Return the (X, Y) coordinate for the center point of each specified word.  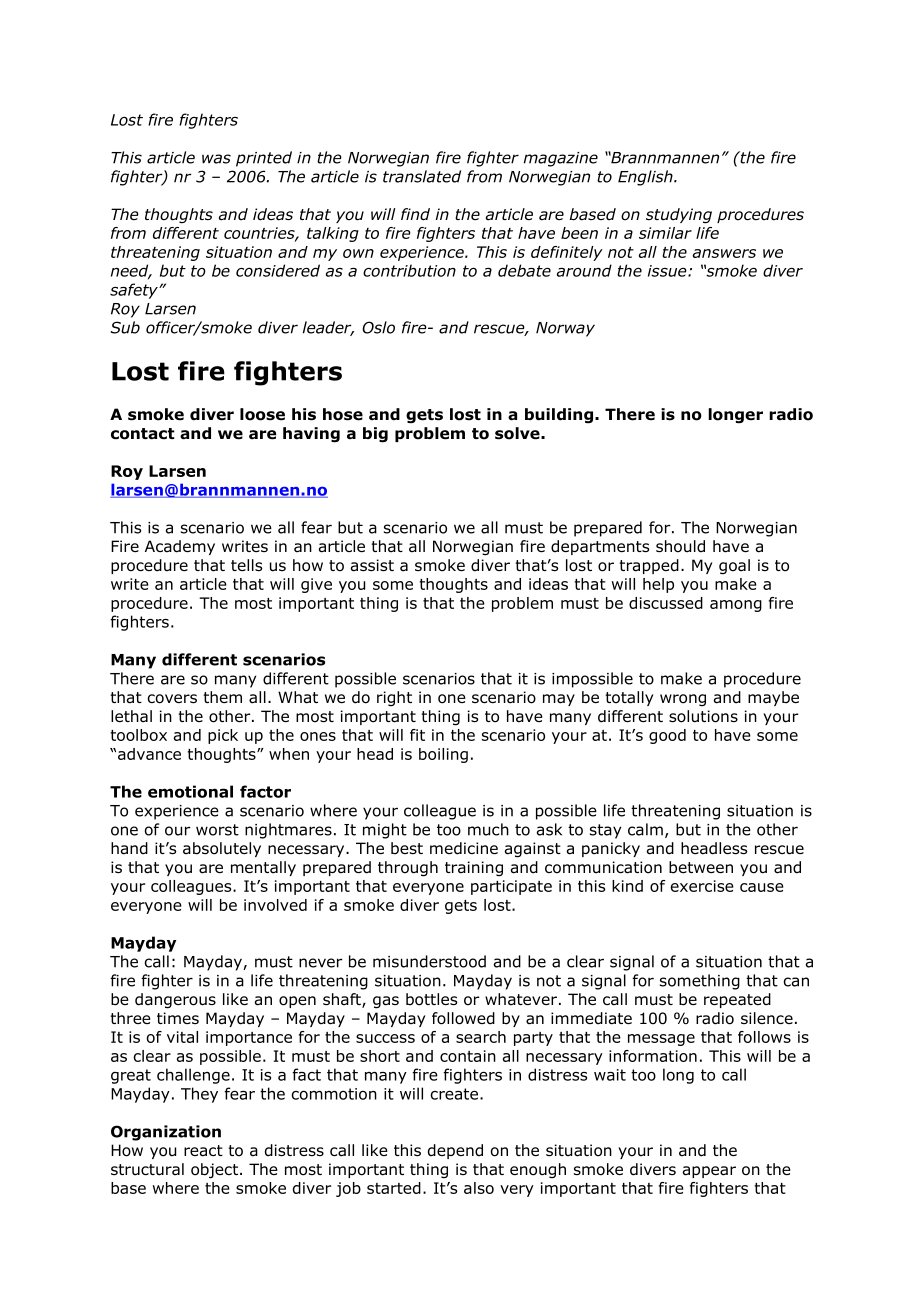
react (203, 1151)
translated (422, 176)
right (394, 698)
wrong (683, 700)
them (222, 697)
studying (679, 216)
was (216, 159)
